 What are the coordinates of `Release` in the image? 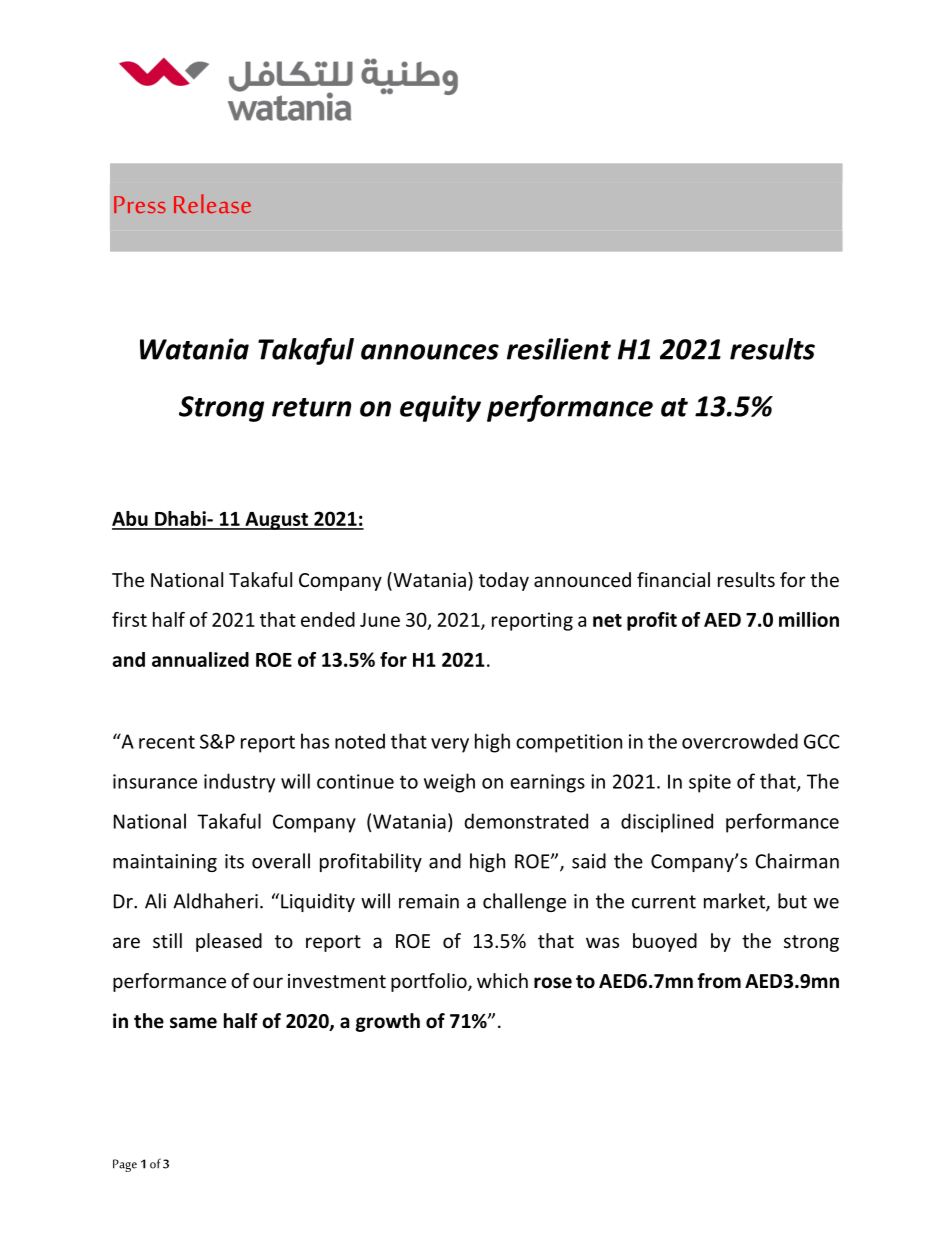 It's located at (212, 203).
